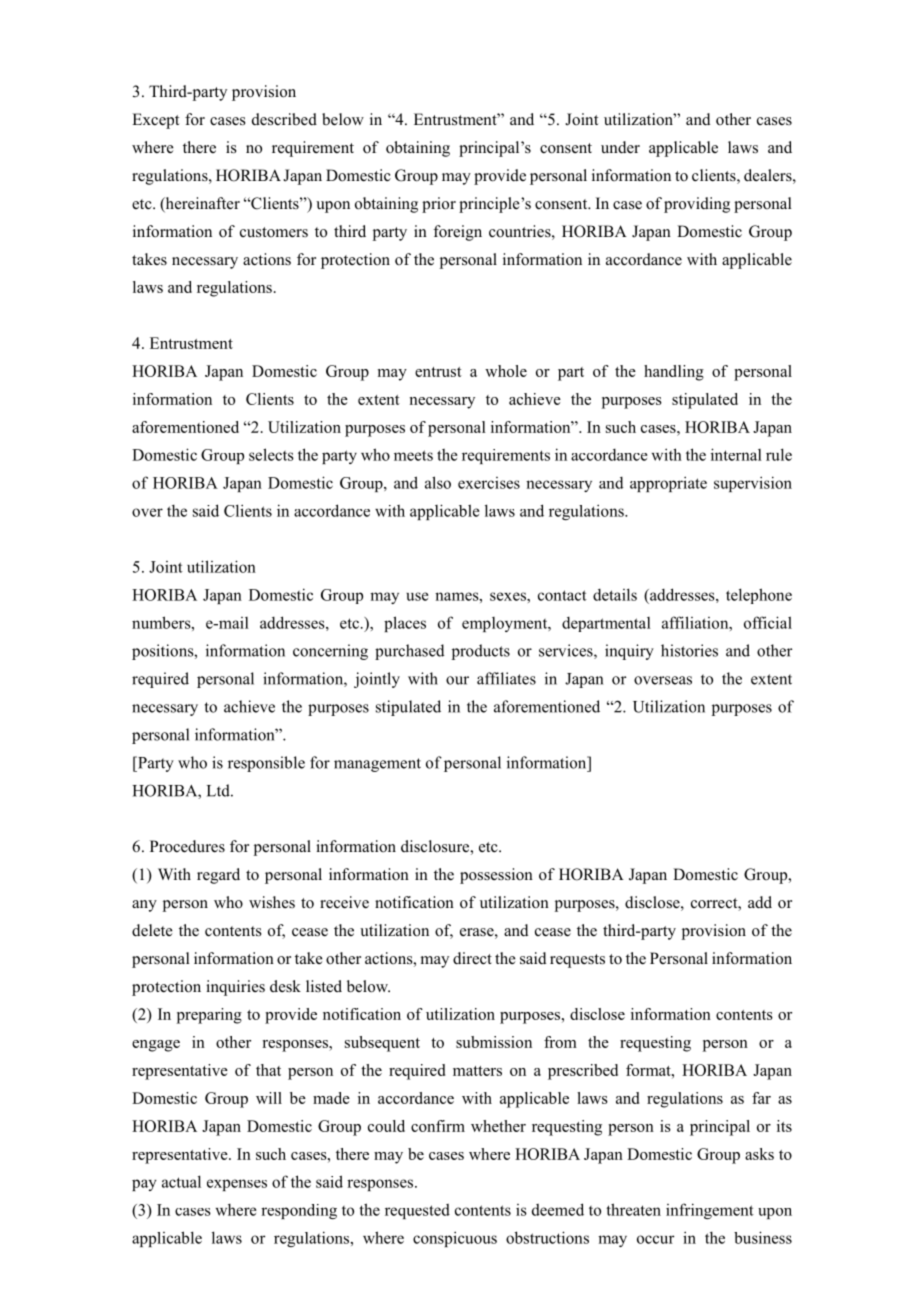  What do you see at coordinates (689, 650) in the screenshot?
I see `histories` at bounding box center [689, 650].
